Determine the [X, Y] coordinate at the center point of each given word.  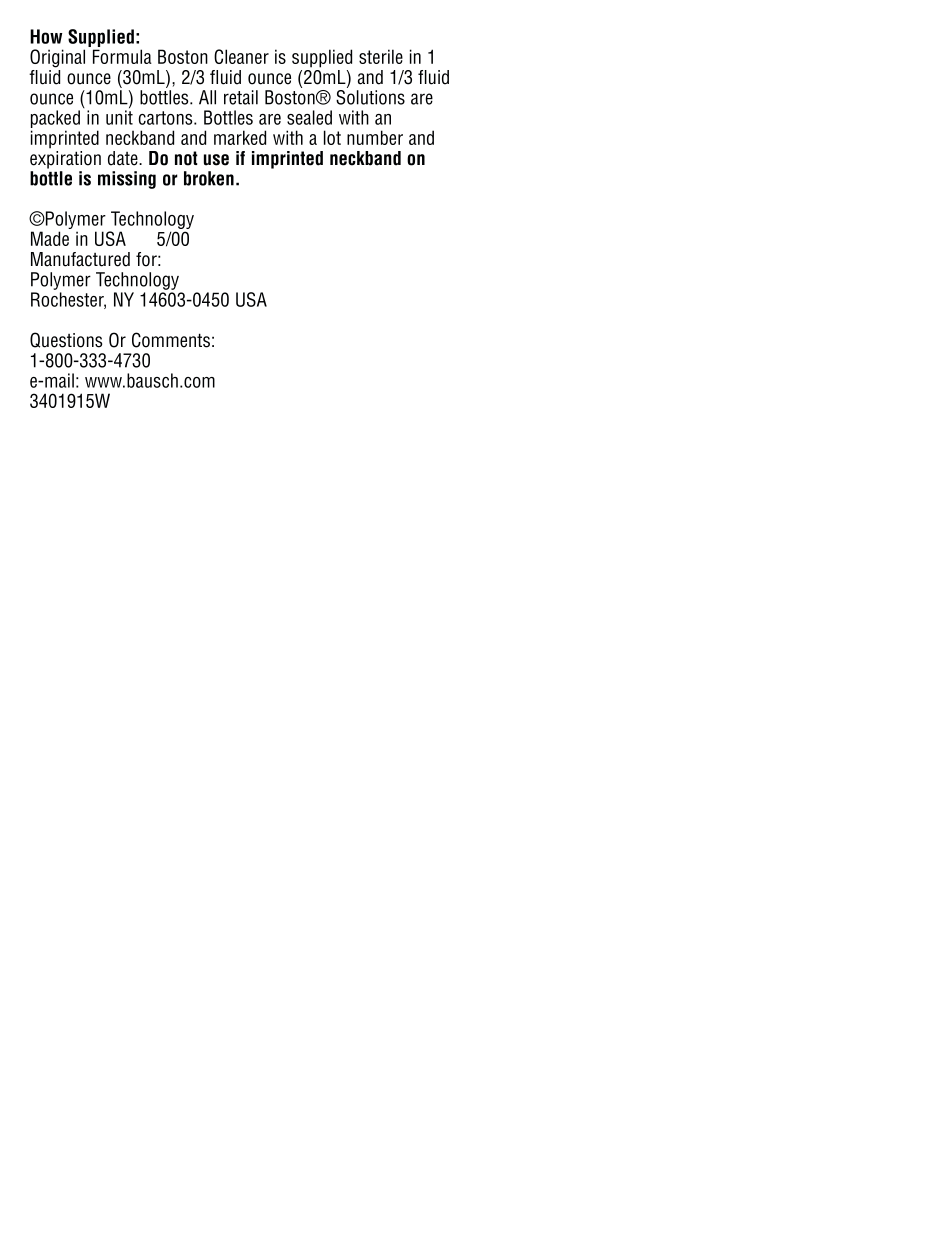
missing [127, 180]
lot [332, 137]
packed [55, 120]
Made [50, 238]
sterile [381, 56]
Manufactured [80, 259]
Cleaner [241, 56]
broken [209, 178]
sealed [309, 117]
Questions [66, 340]
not [186, 158]
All [207, 97]
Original [57, 58]
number [375, 137]
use [216, 160]
